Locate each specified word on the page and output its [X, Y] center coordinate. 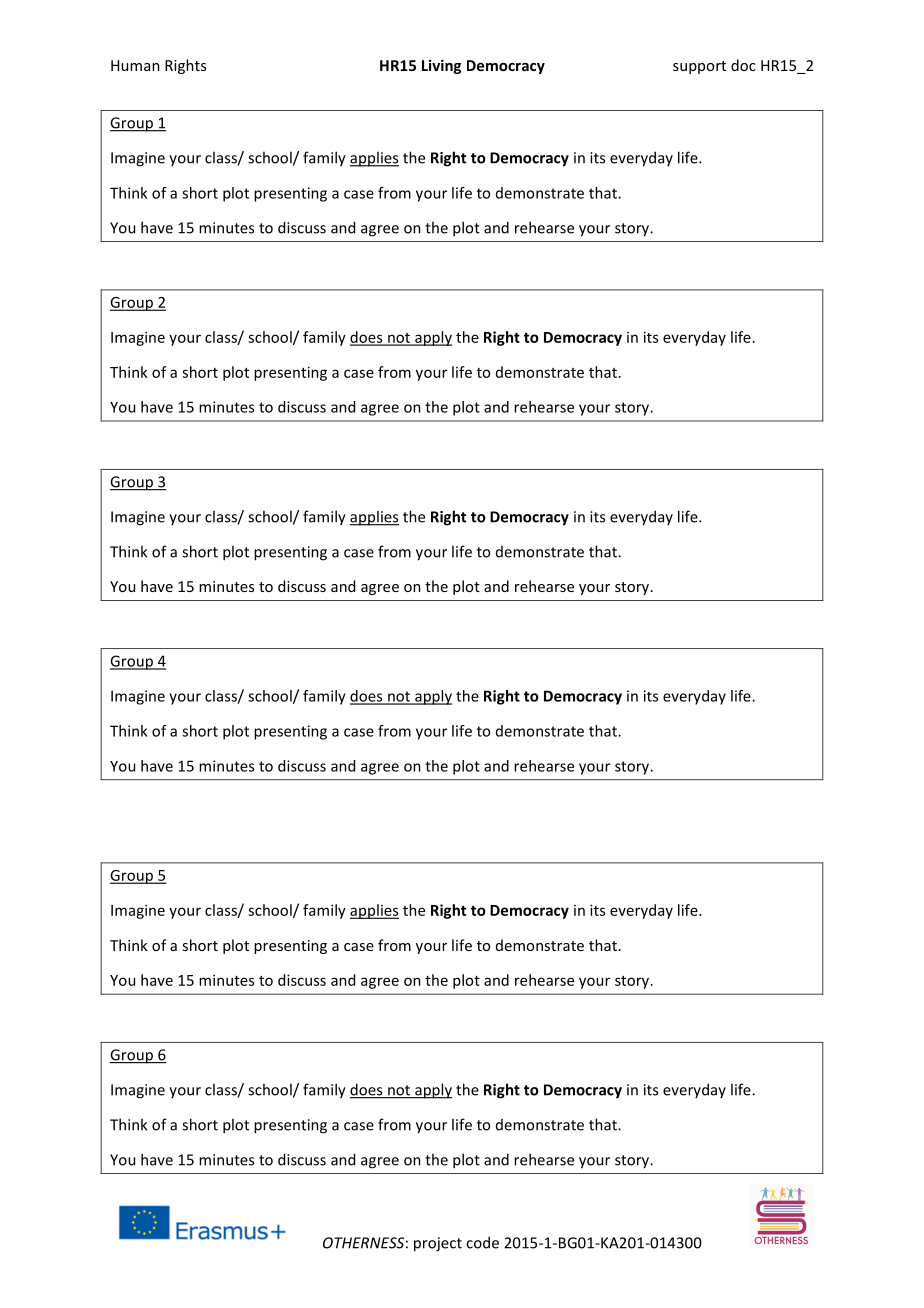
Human [135, 65]
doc [743, 65]
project [438, 1244]
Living [441, 66]
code [482, 1242]
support [699, 67]
